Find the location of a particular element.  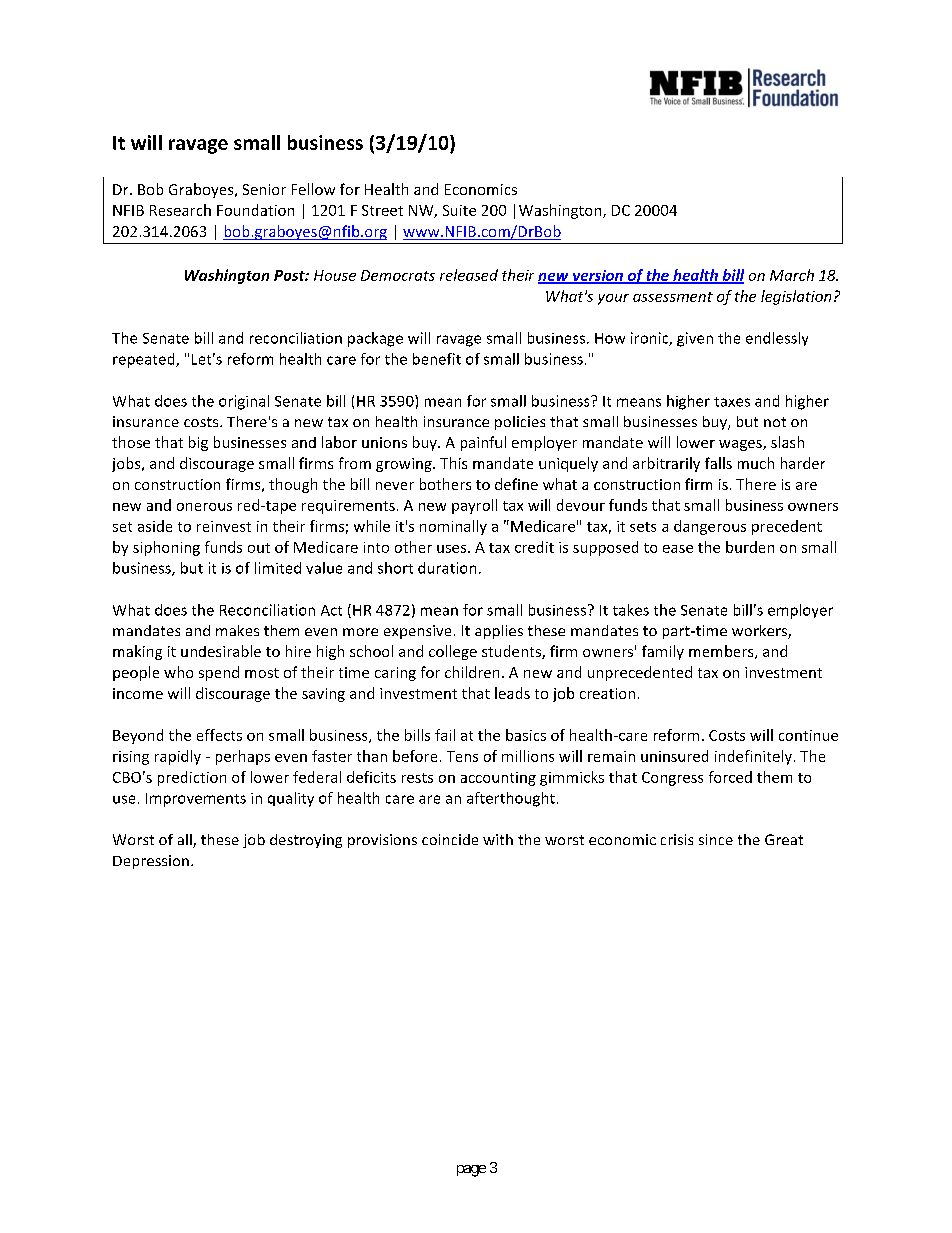

page is located at coordinates (471, 1171).
